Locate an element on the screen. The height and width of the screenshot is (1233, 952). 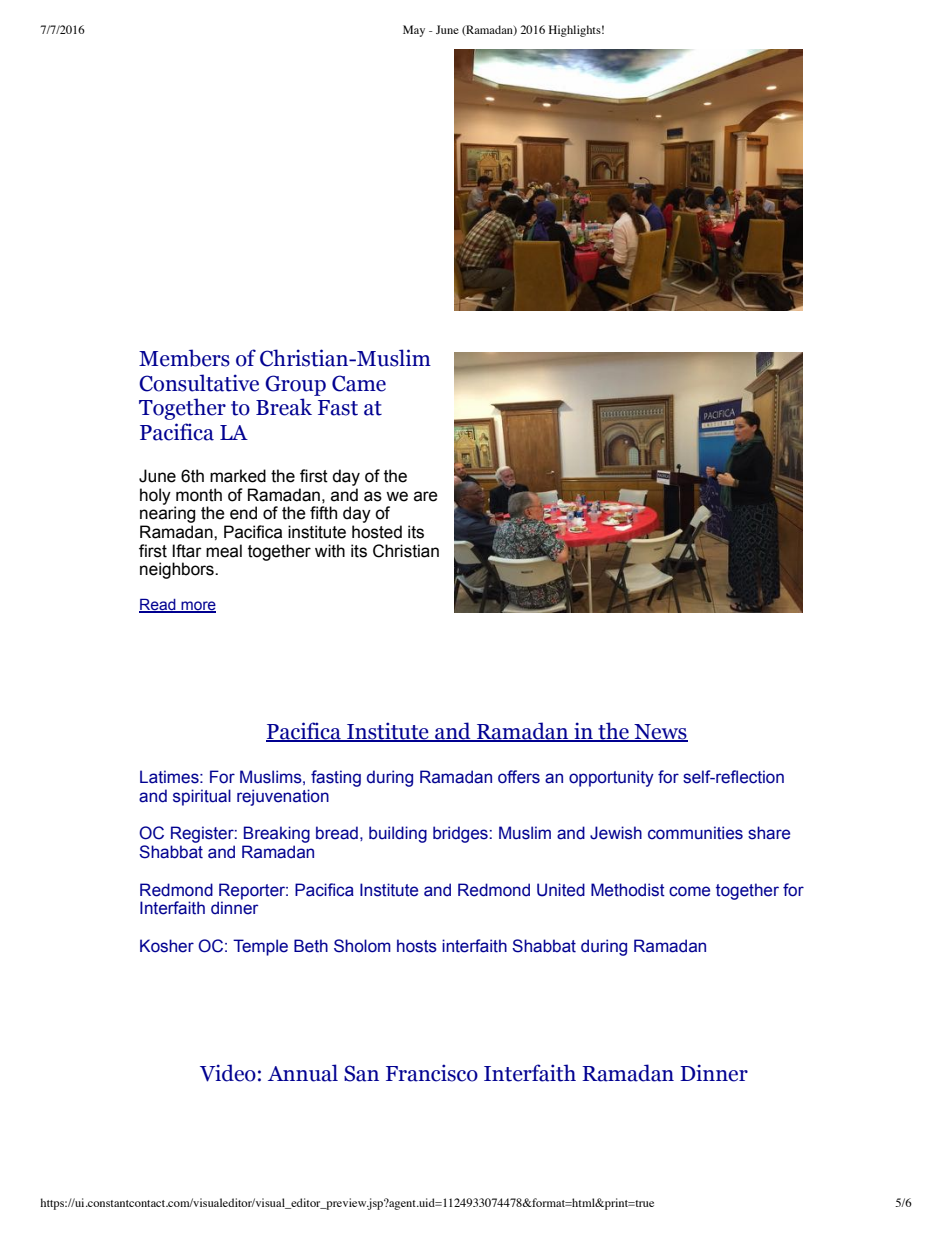
Francisco is located at coordinates (432, 1073).
